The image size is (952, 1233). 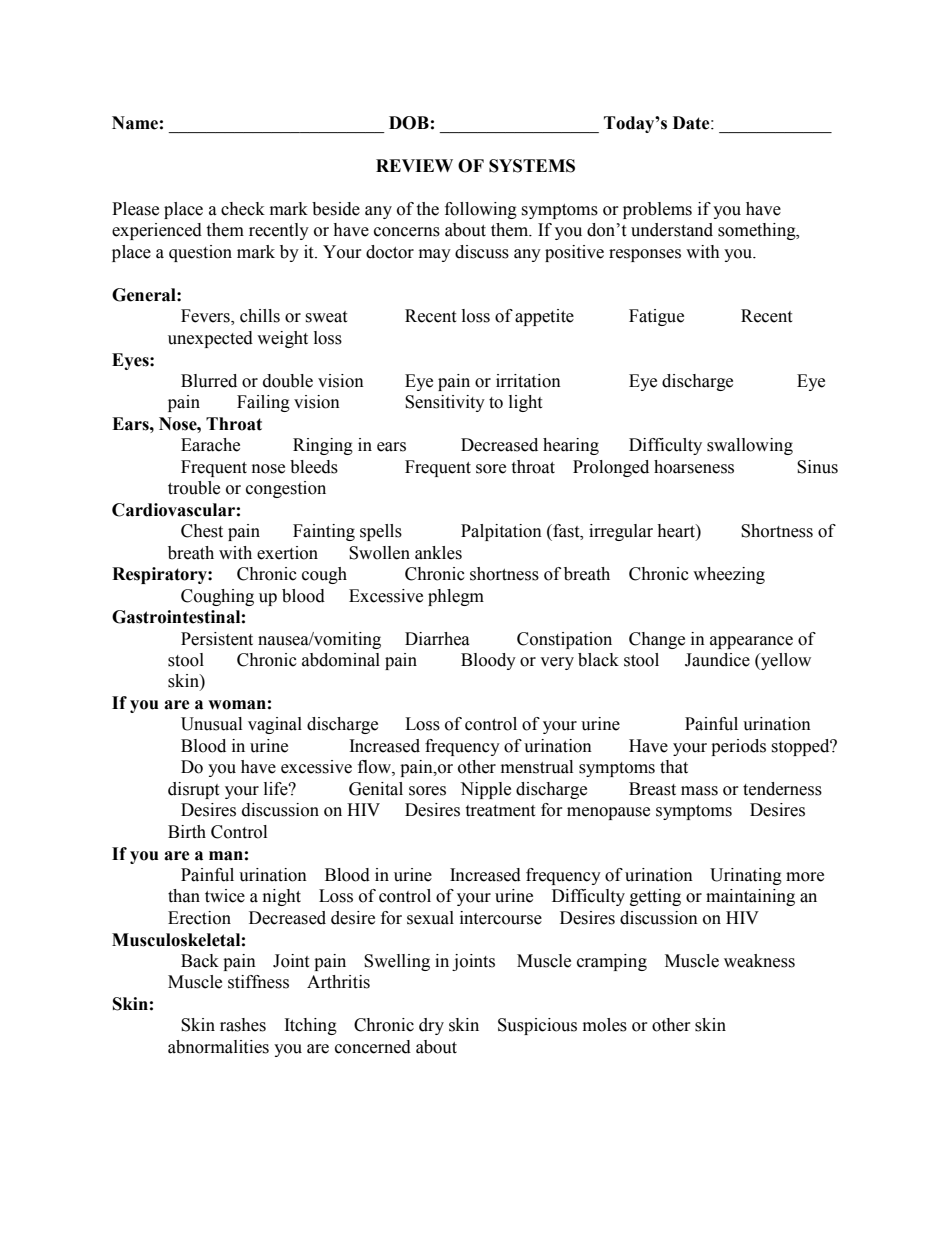 I want to click on problems, so click(x=657, y=210).
